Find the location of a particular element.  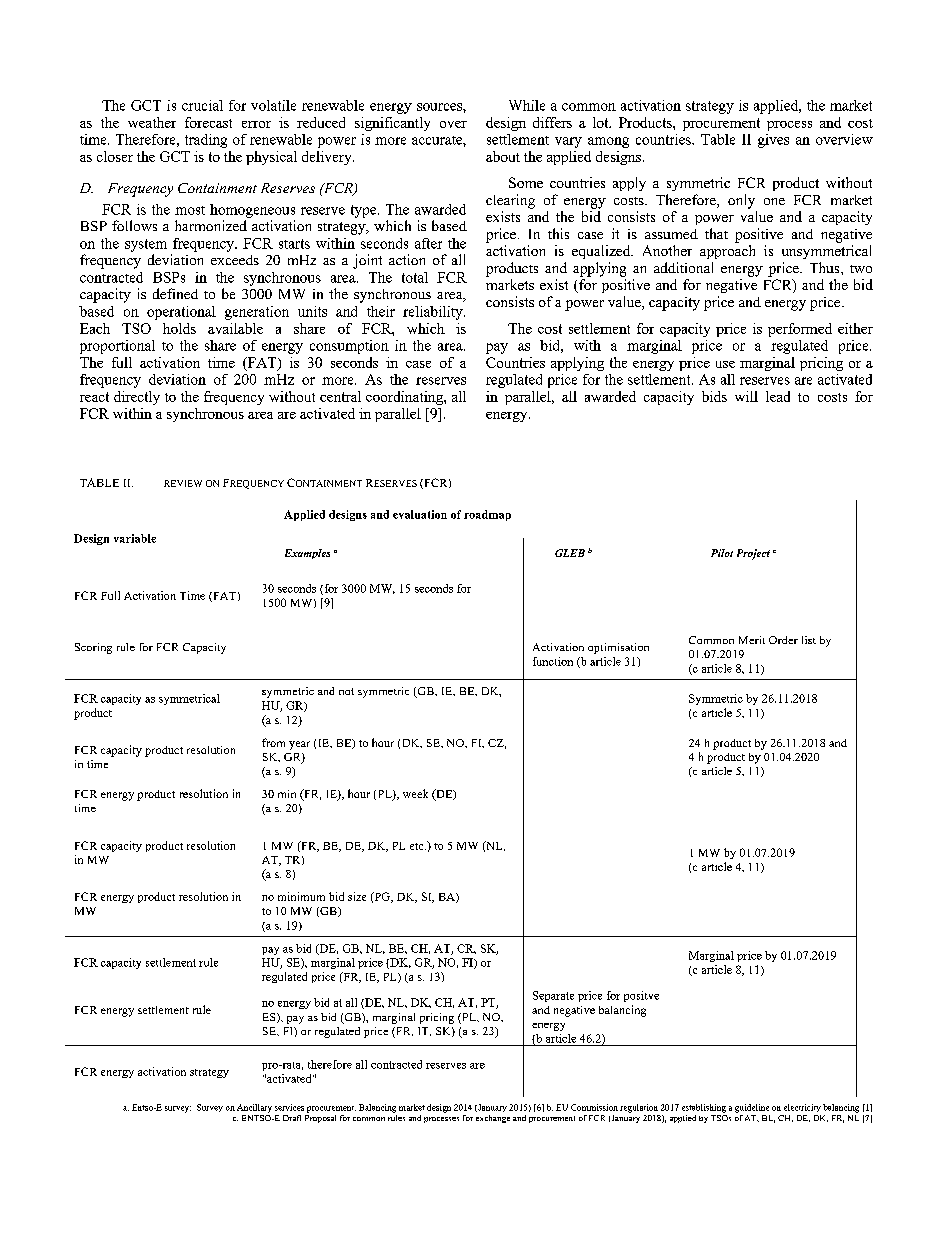

function is located at coordinates (553, 661).
